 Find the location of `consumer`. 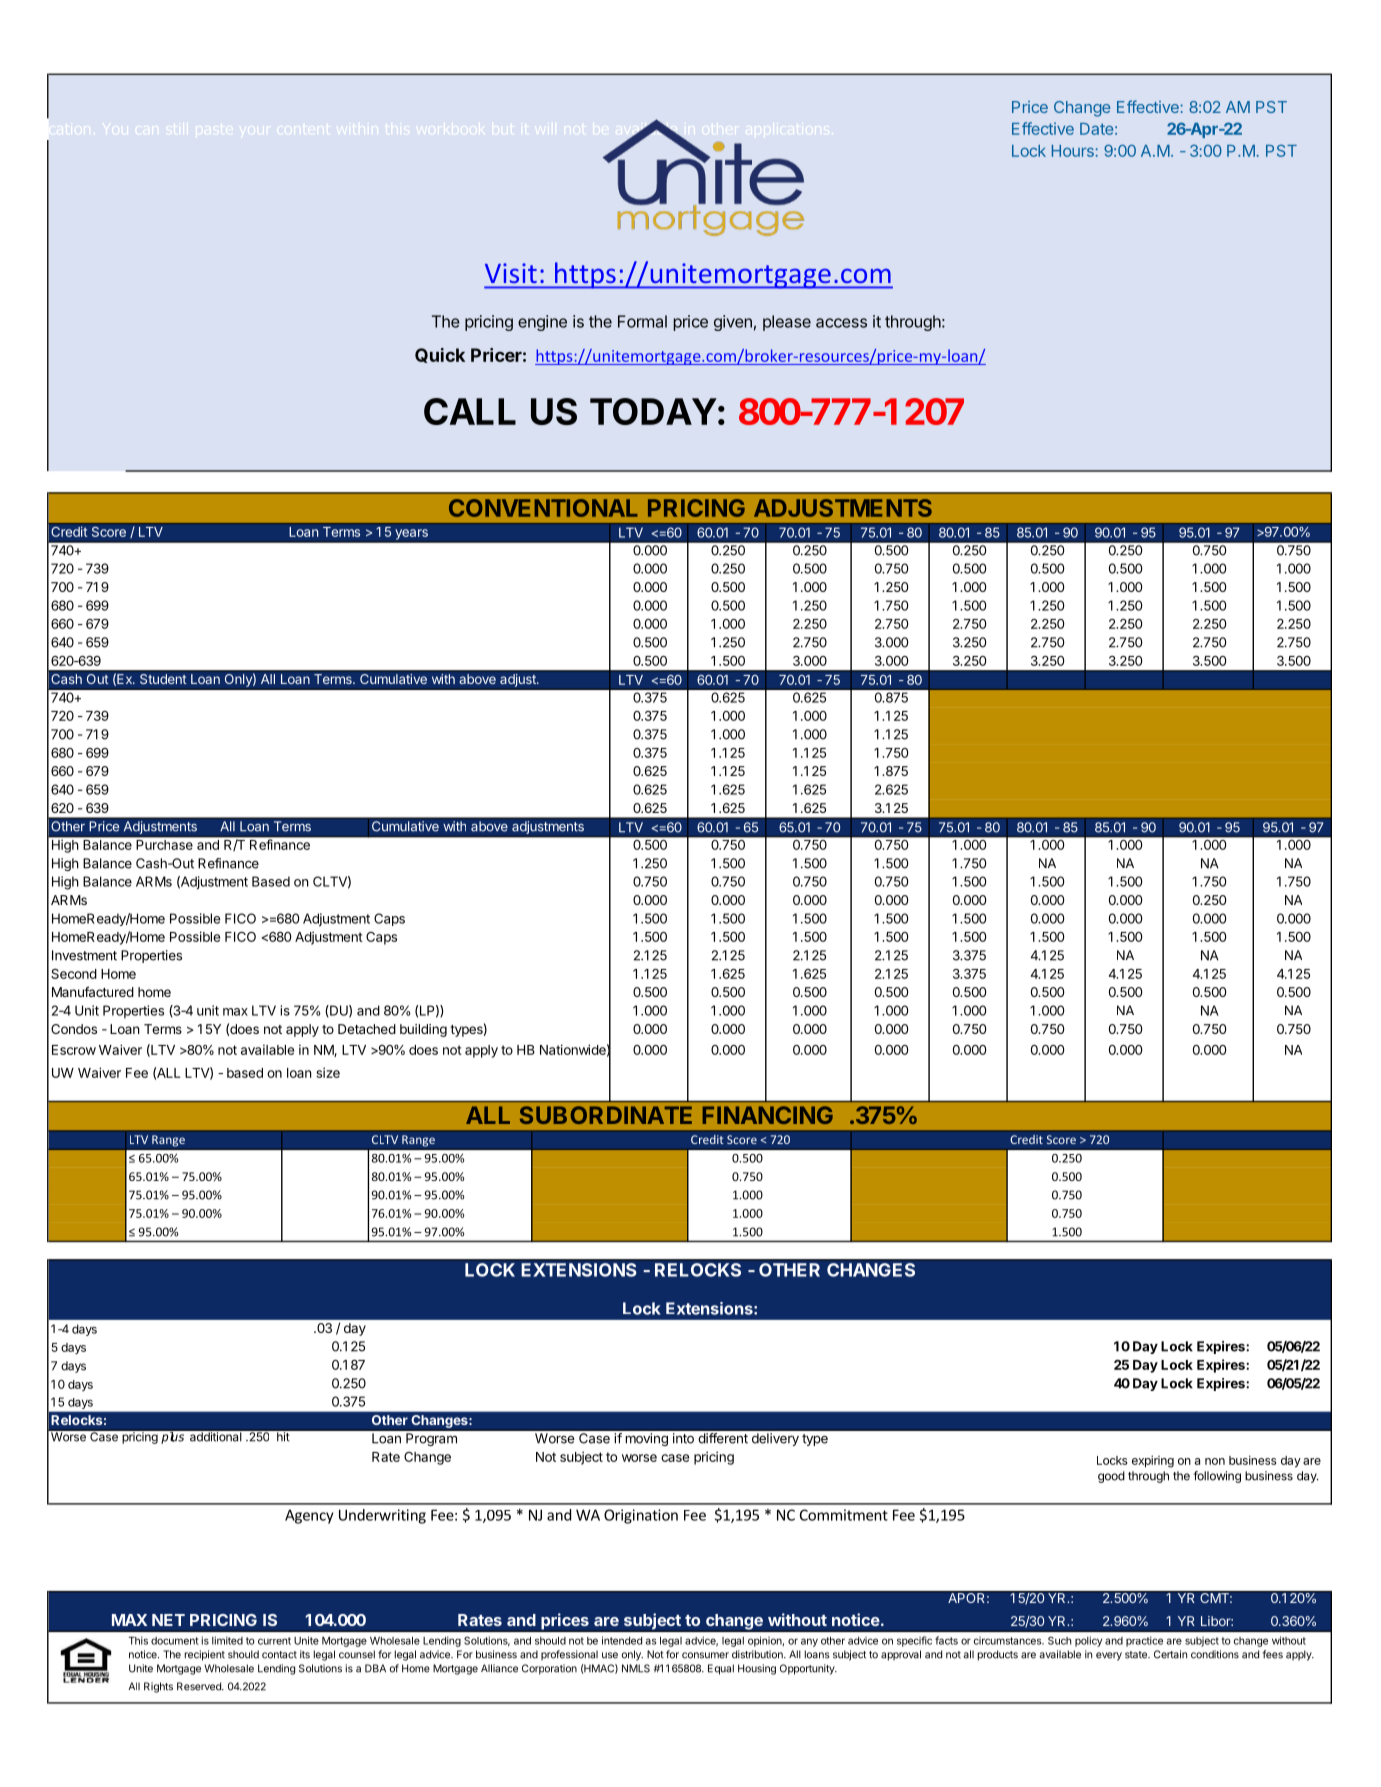

consumer is located at coordinates (705, 1655).
